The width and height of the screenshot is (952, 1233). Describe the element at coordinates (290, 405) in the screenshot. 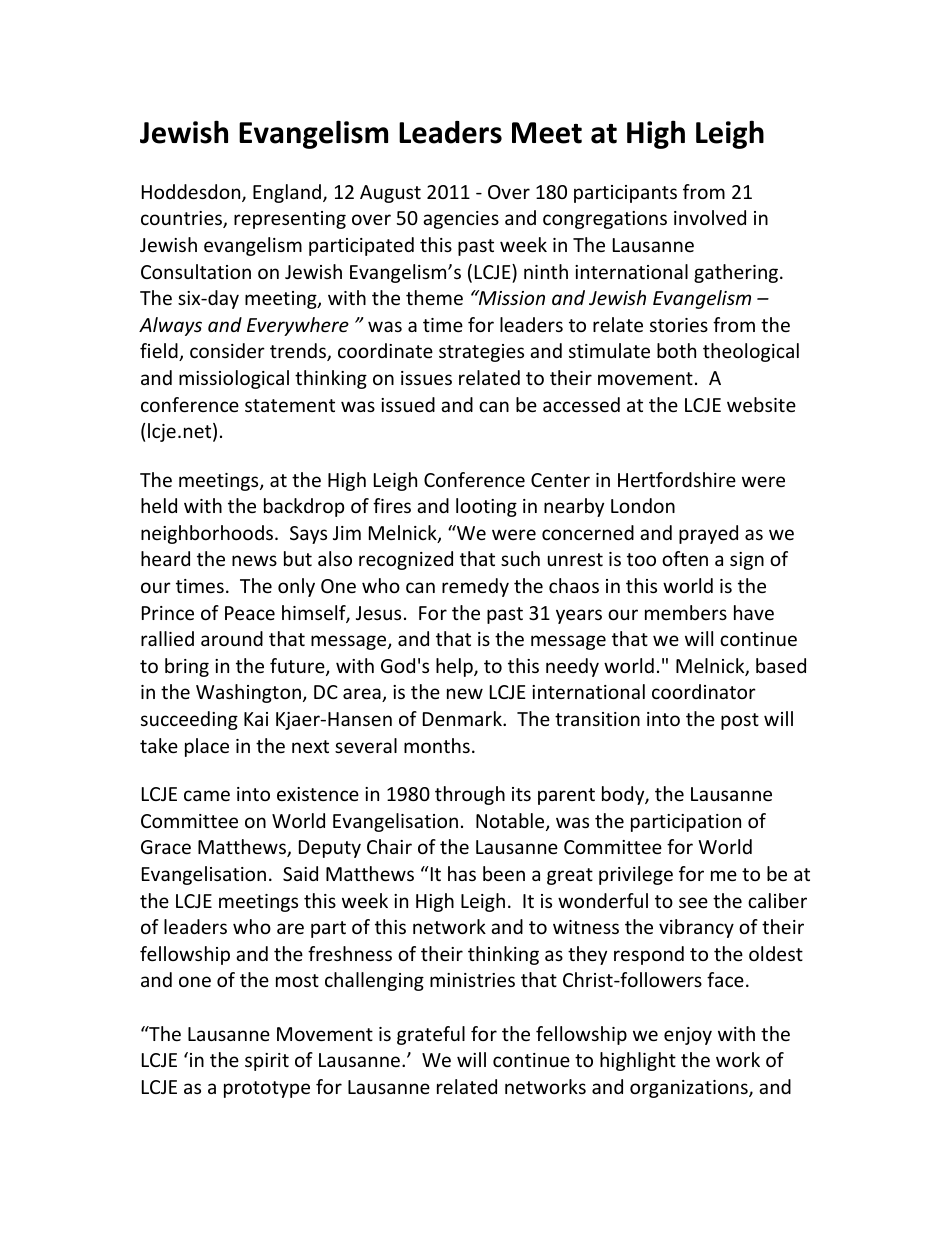

I see `statement` at that location.
